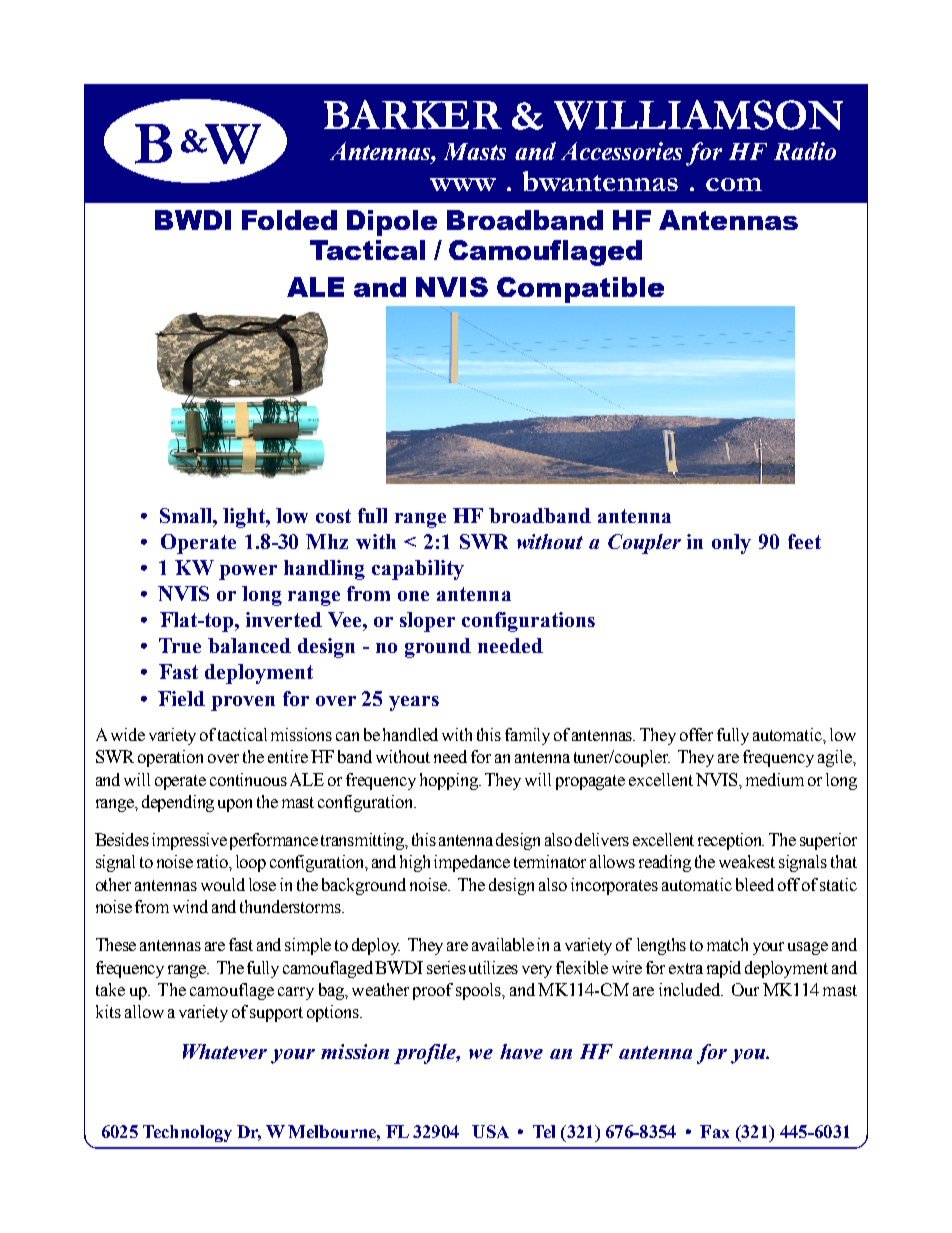  I want to click on True, so click(180, 645).
